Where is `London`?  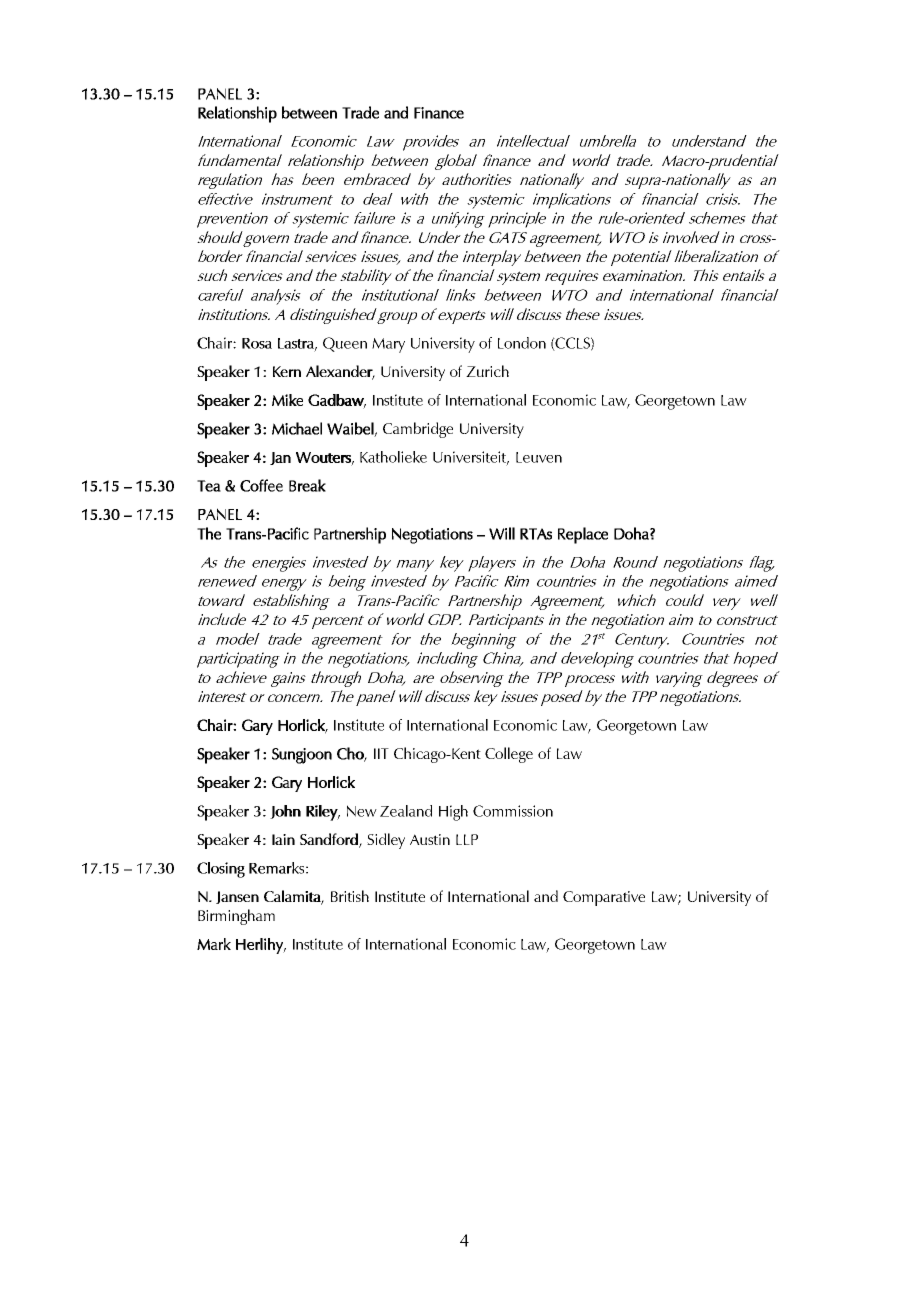
London is located at coordinates (522, 343).
